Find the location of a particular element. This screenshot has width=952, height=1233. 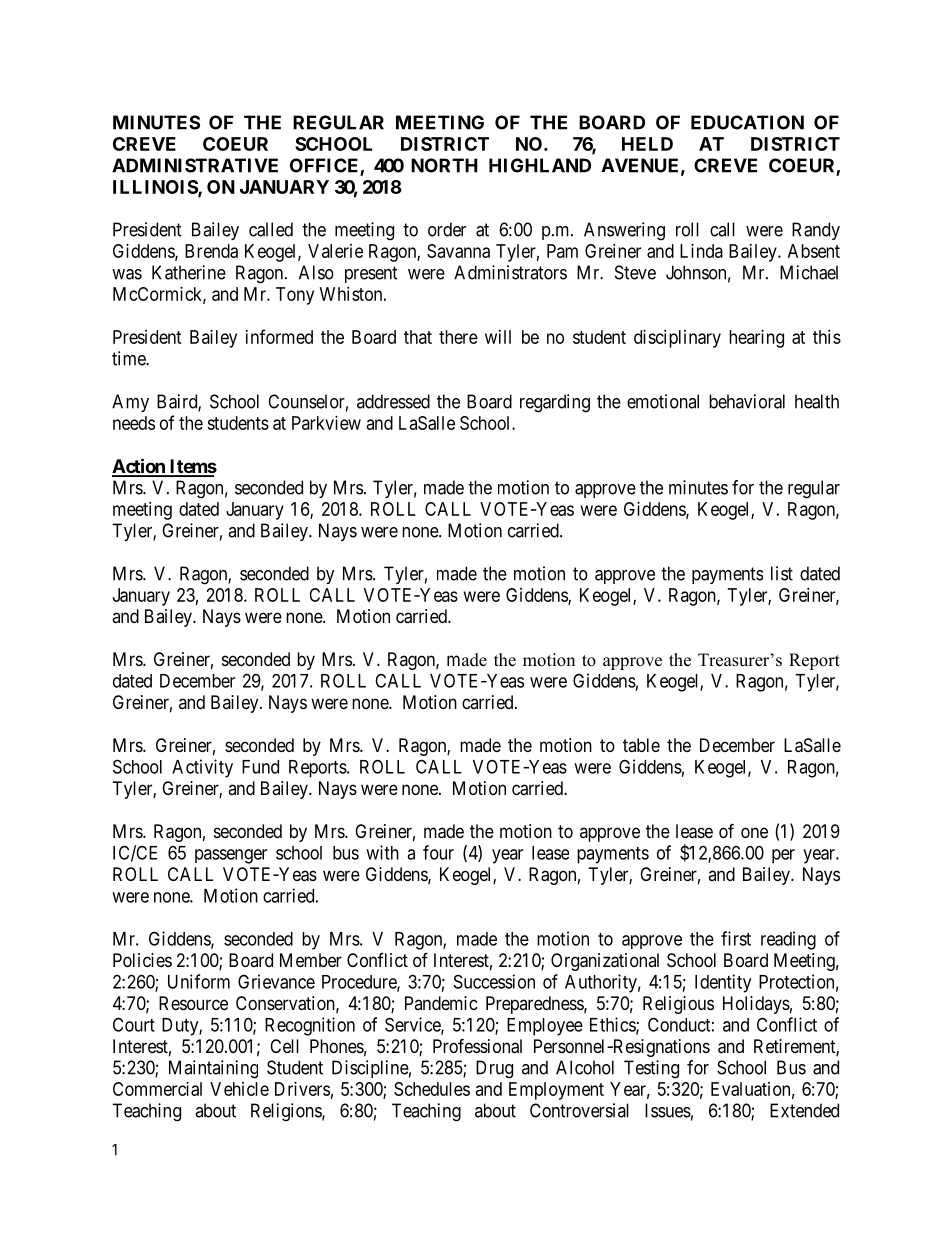

Action is located at coordinates (139, 467).
